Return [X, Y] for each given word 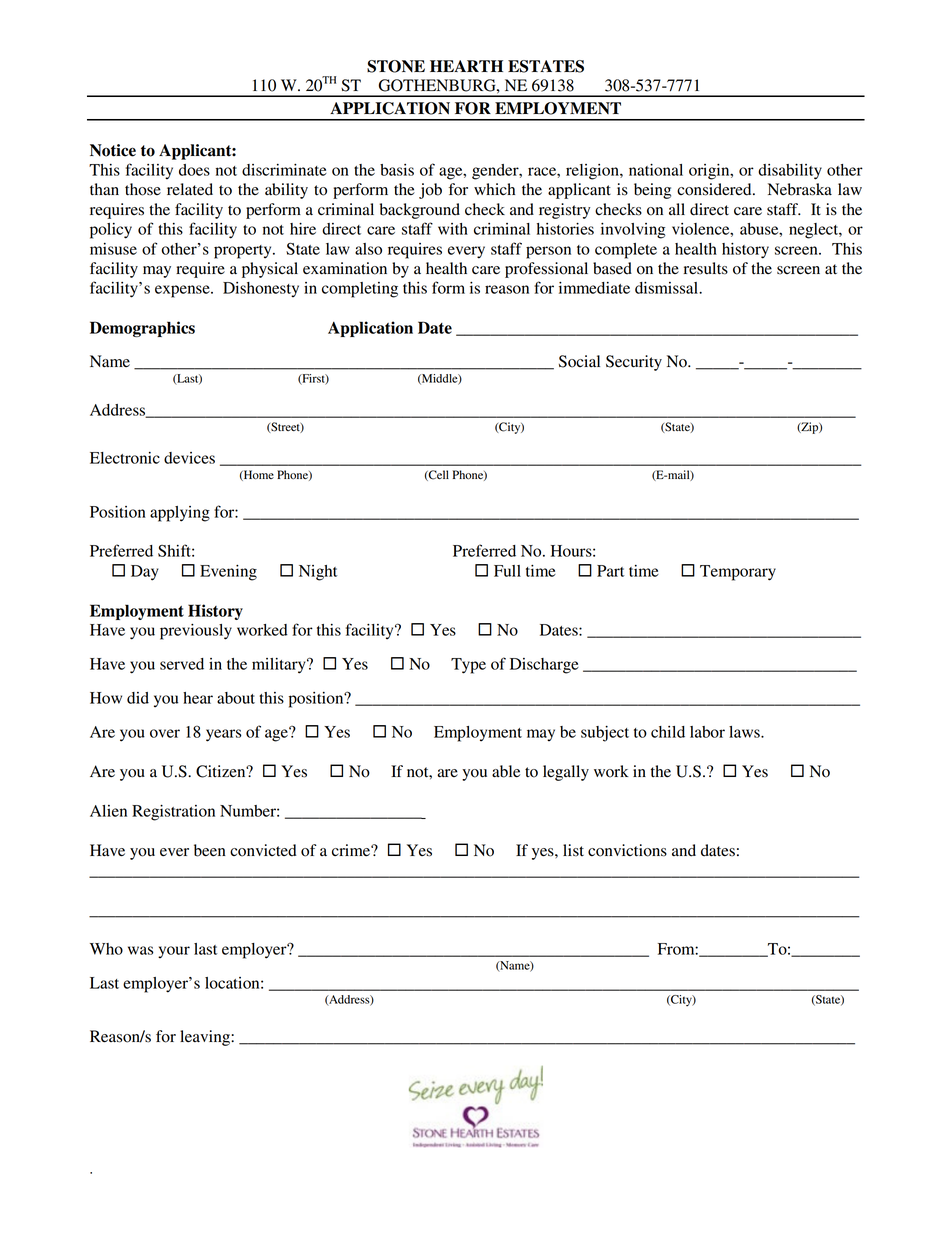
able [506, 771]
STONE [396, 66]
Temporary [738, 573]
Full [507, 571]
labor [707, 732]
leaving [206, 1038]
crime [352, 850]
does [194, 170]
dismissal [668, 288]
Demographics [142, 329]
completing [360, 290]
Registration [173, 813]
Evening [228, 573]
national [656, 170]
